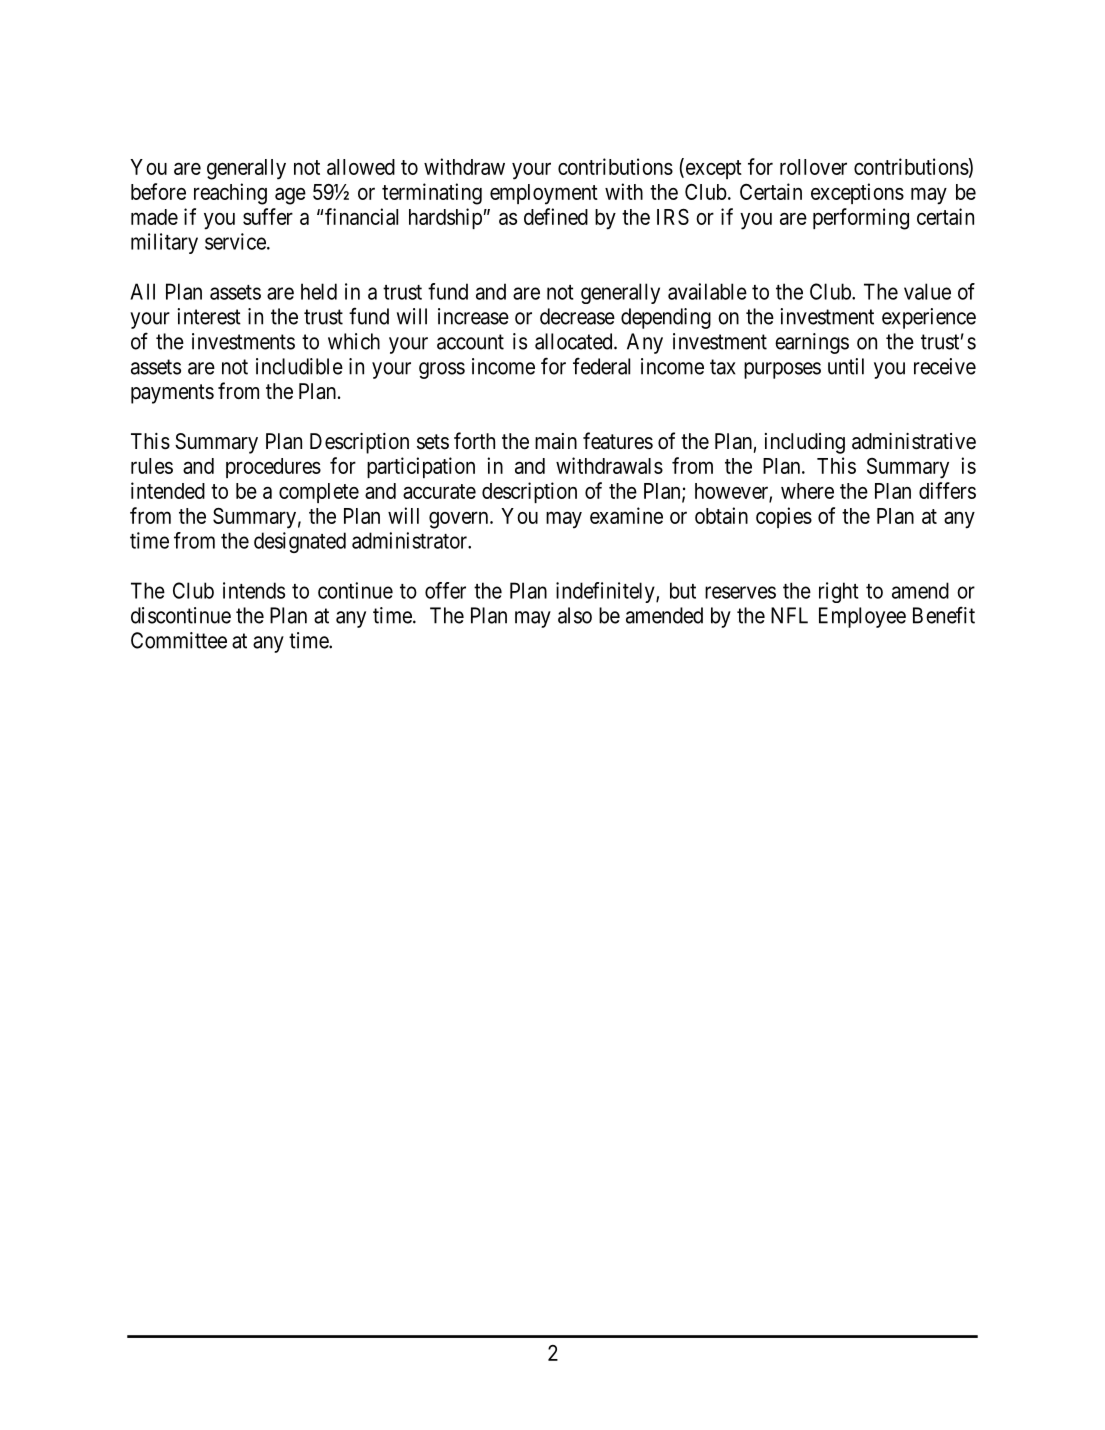  What do you see at coordinates (230, 194) in the screenshot?
I see `reaching` at bounding box center [230, 194].
